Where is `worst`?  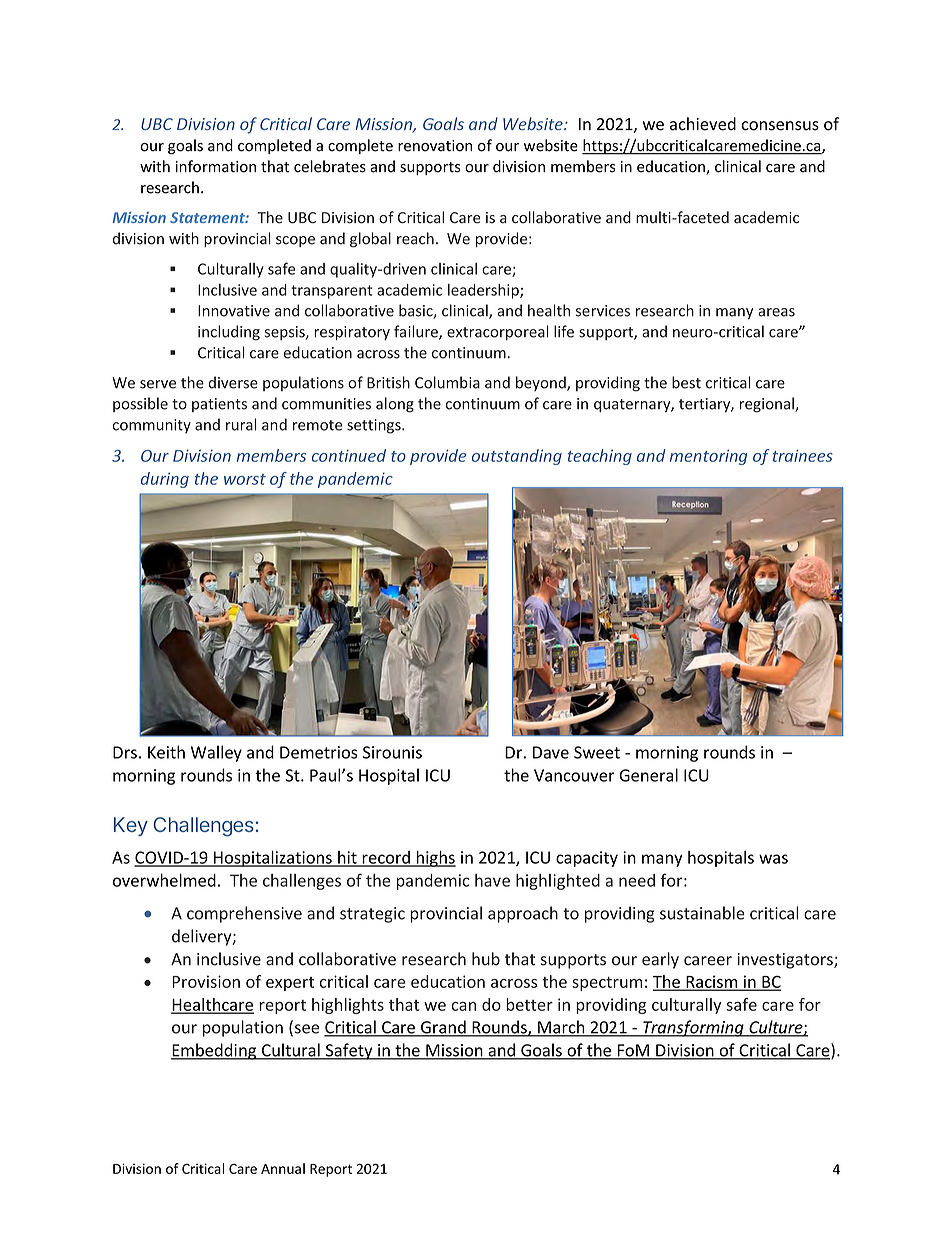 worst is located at coordinates (245, 479).
